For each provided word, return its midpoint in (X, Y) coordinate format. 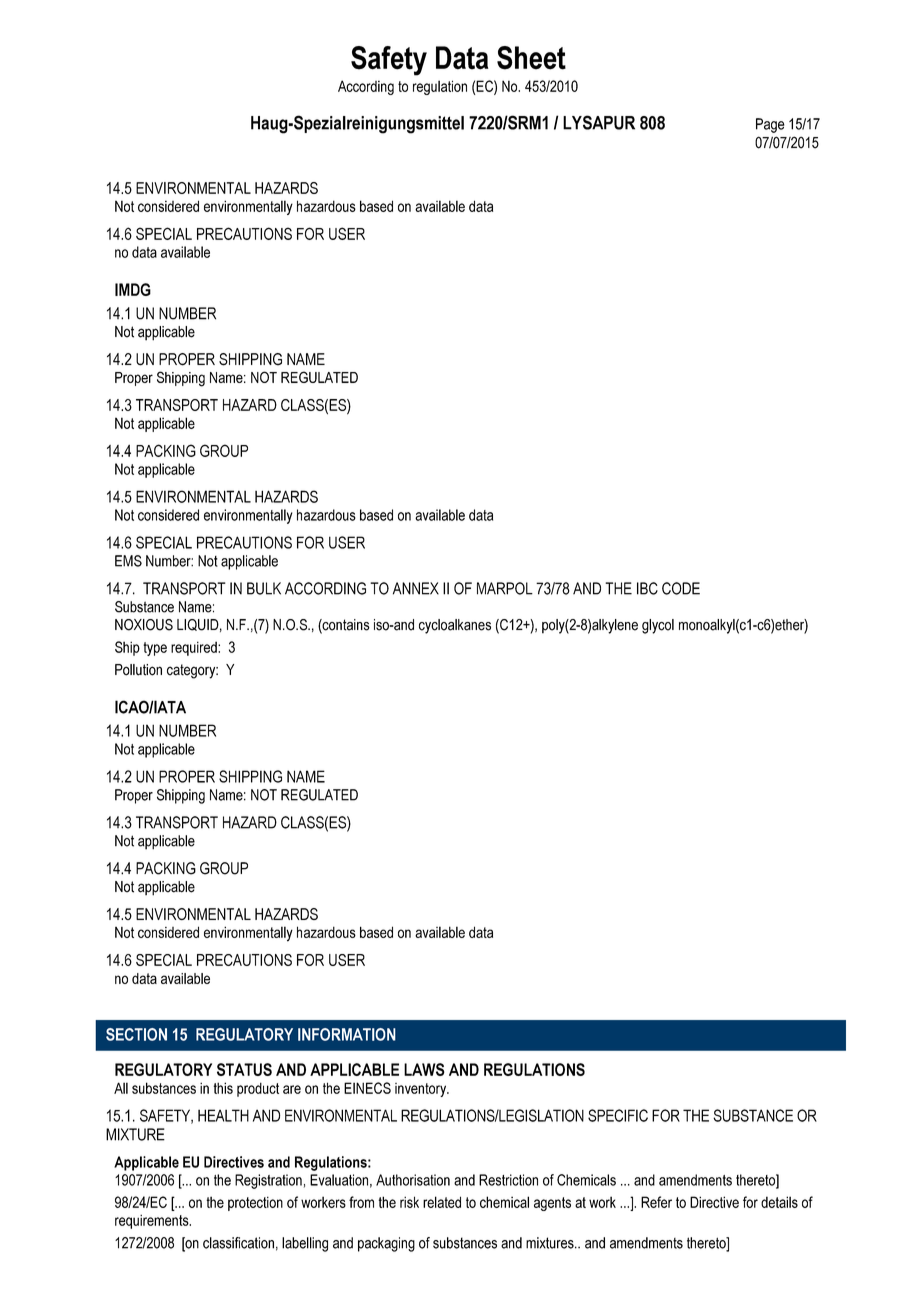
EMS (128, 561)
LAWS (424, 1069)
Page (770, 125)
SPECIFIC (618, 1115)
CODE (681, 588)
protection (255, 1203)
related (442, 1202)
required (195, 648)
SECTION (136, 1034)
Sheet (531, 58)
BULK (264, 588)
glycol (658, 626)
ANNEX (416, 588)
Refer (656, 1202)
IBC (647, 588)
